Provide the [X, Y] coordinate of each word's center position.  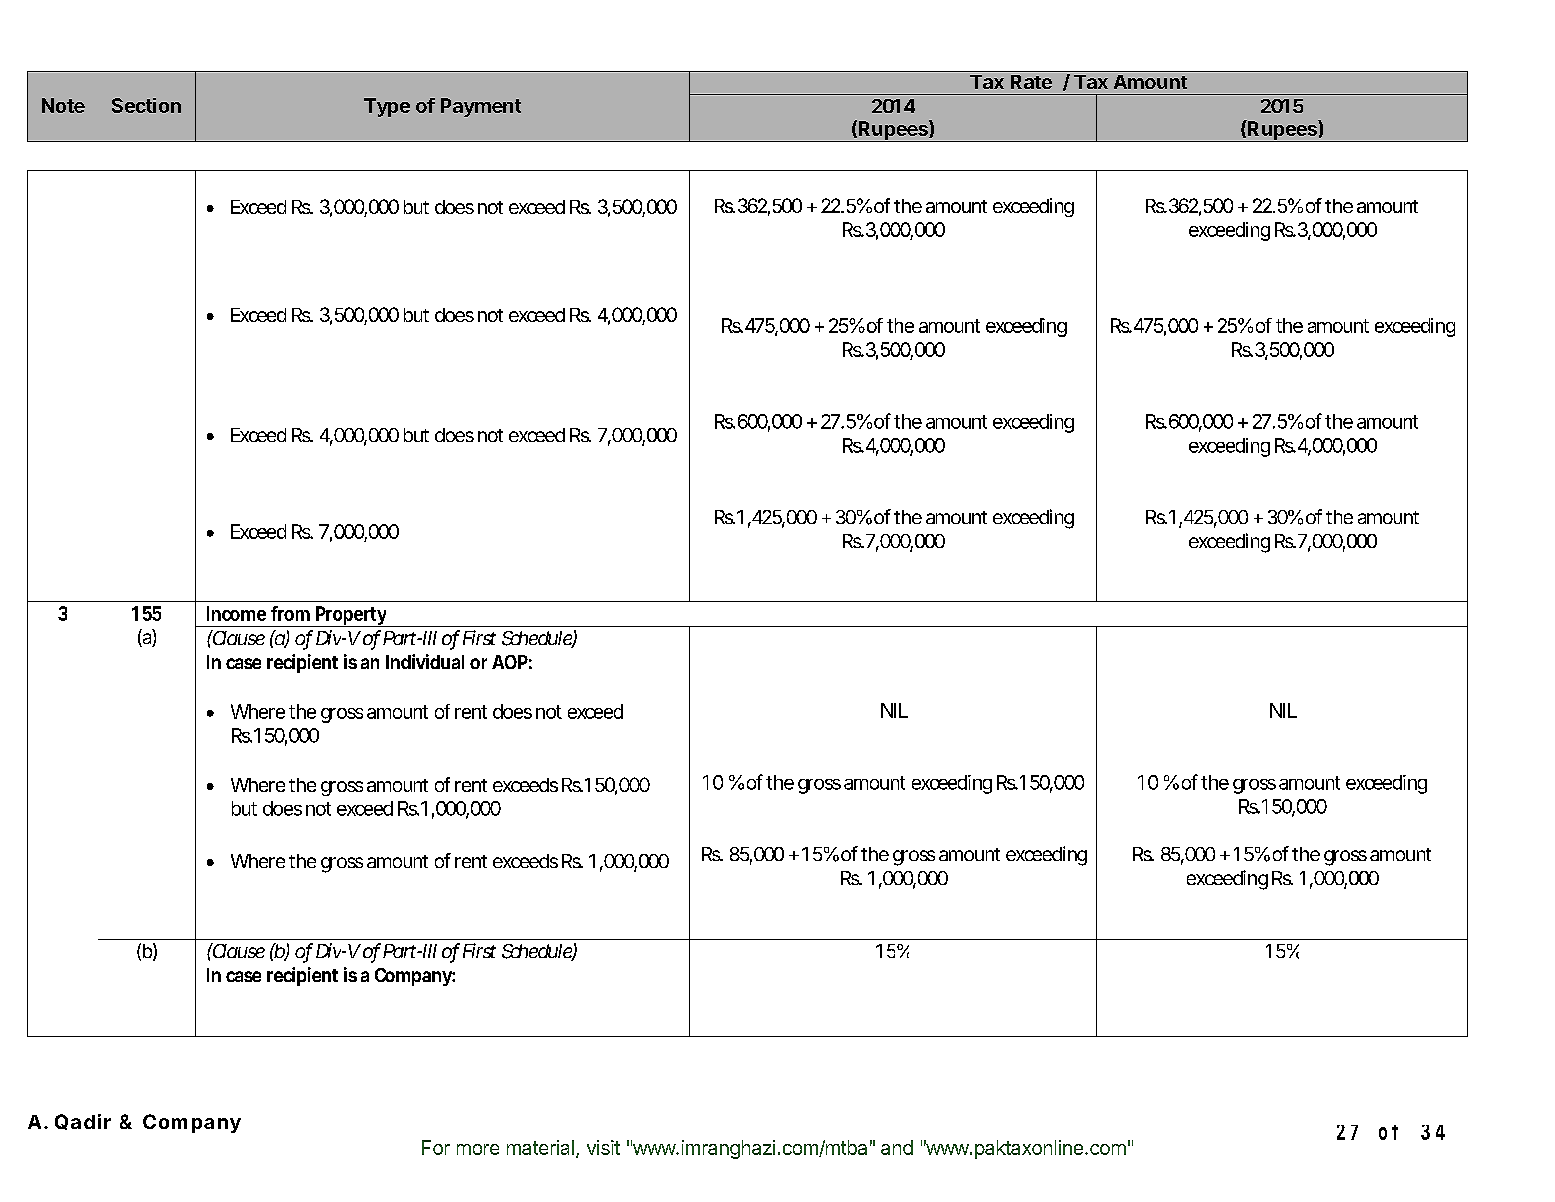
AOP [510, 662]
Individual [425, 661]
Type [387, 107]
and [897, 1147]
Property [350, 616]
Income [236, 613]
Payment [481, 107]
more [478, 1149]
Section [146, 105]
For [436, 1147]
